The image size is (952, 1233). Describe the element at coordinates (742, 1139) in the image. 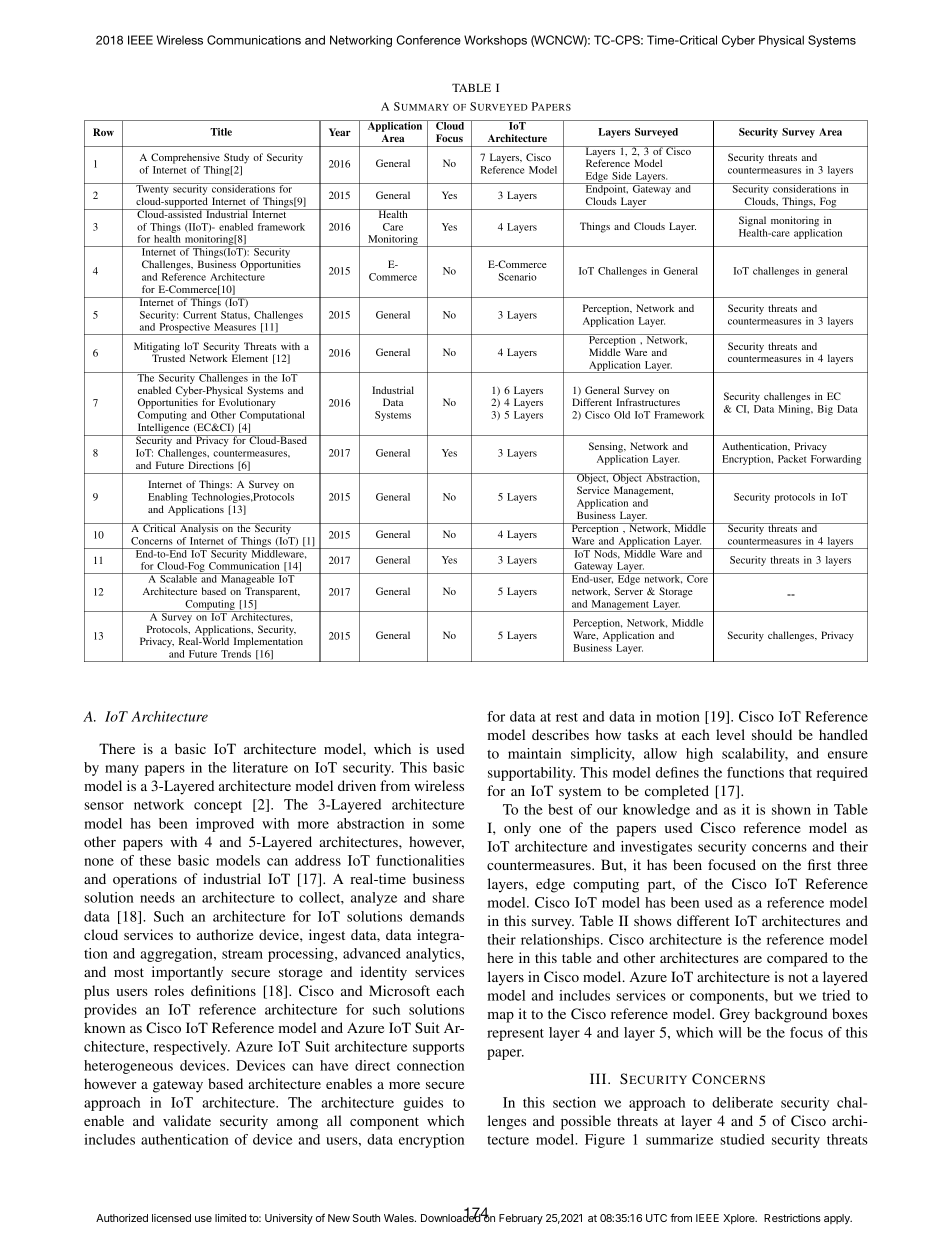

I see `studied` at that location.
